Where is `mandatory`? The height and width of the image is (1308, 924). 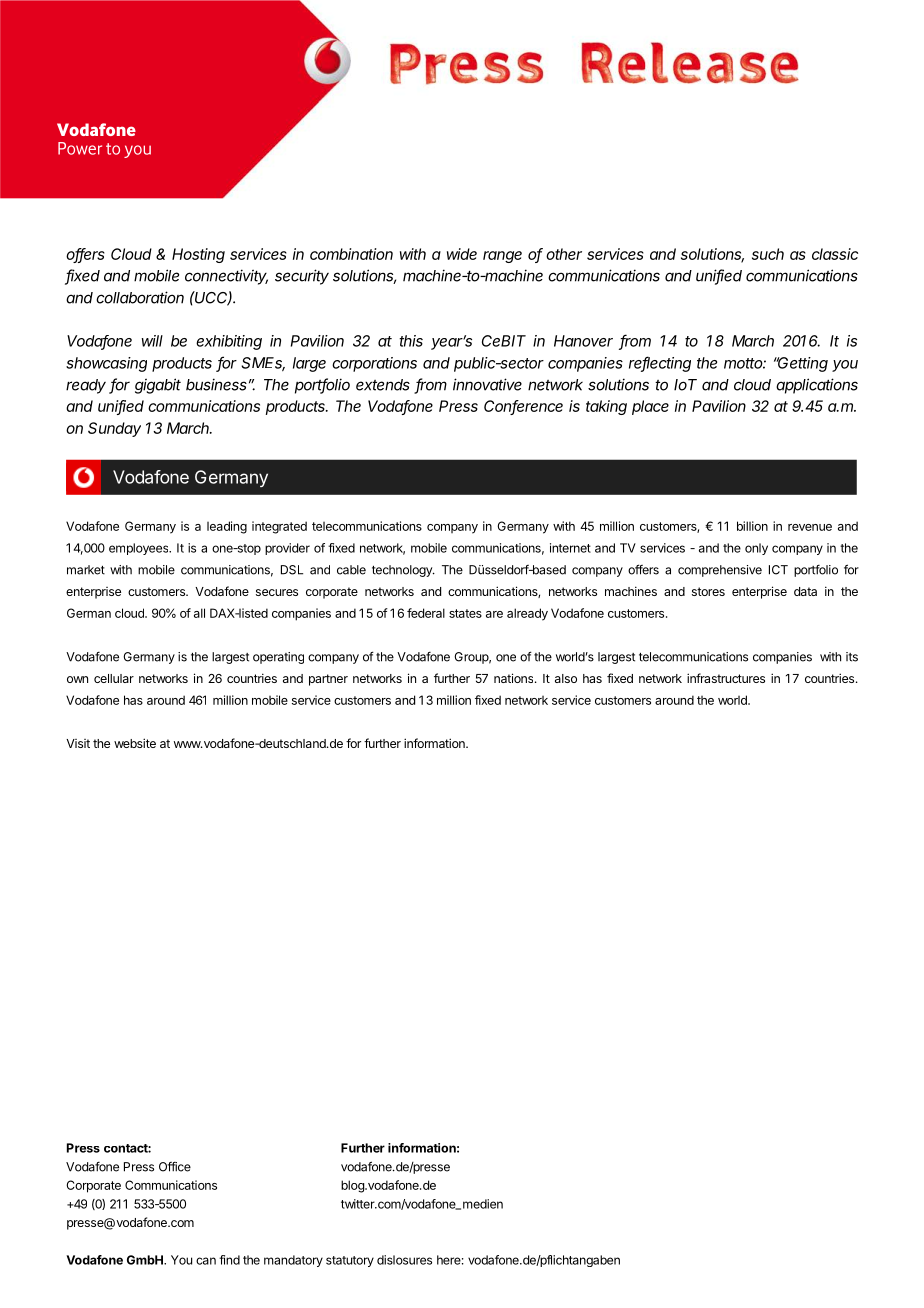 mandatory is located at coordinates (293, 1261).
